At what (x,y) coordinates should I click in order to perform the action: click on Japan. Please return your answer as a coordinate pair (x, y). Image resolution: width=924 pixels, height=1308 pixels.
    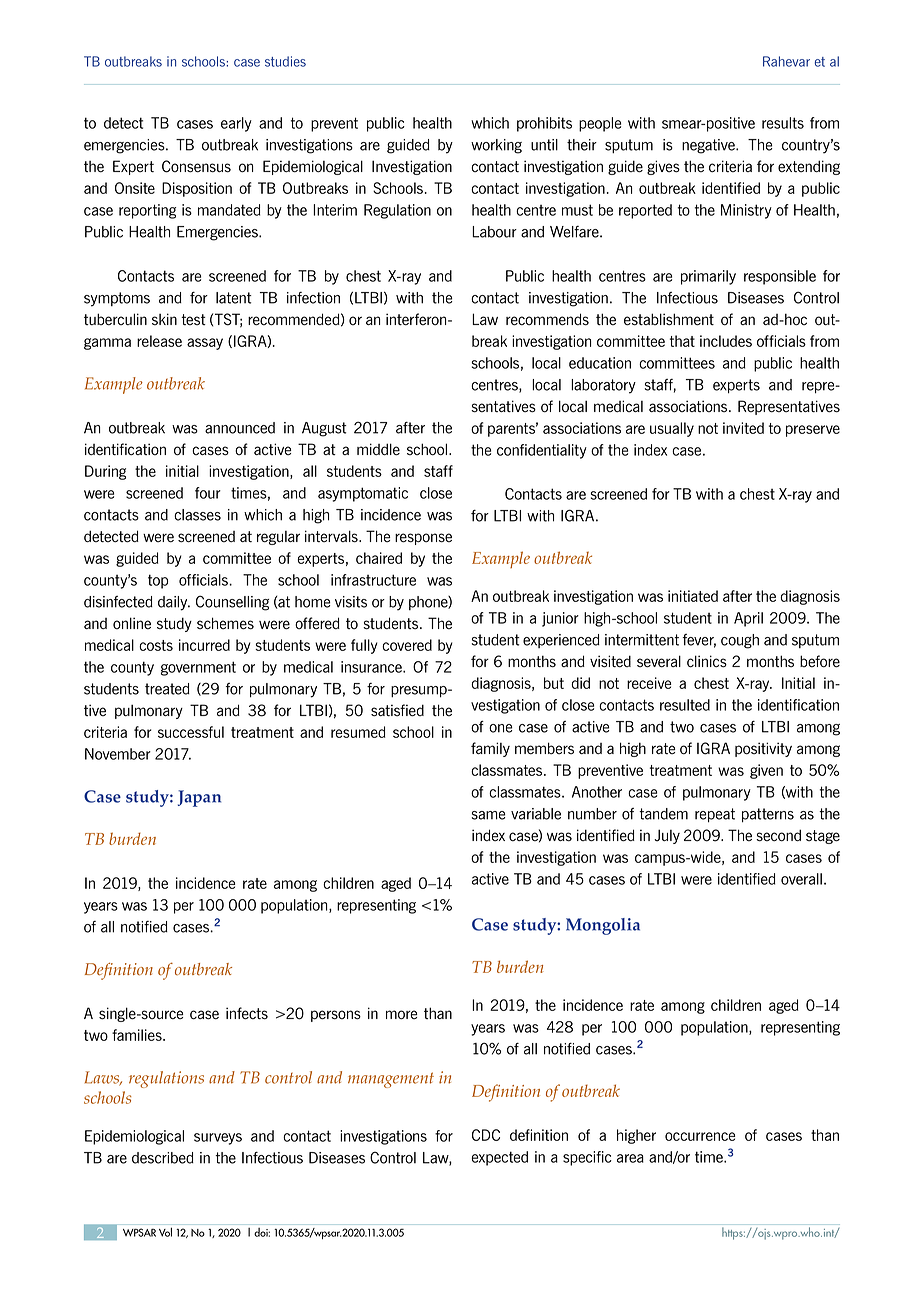
    Looking at the image, I should click on (199, 798).
